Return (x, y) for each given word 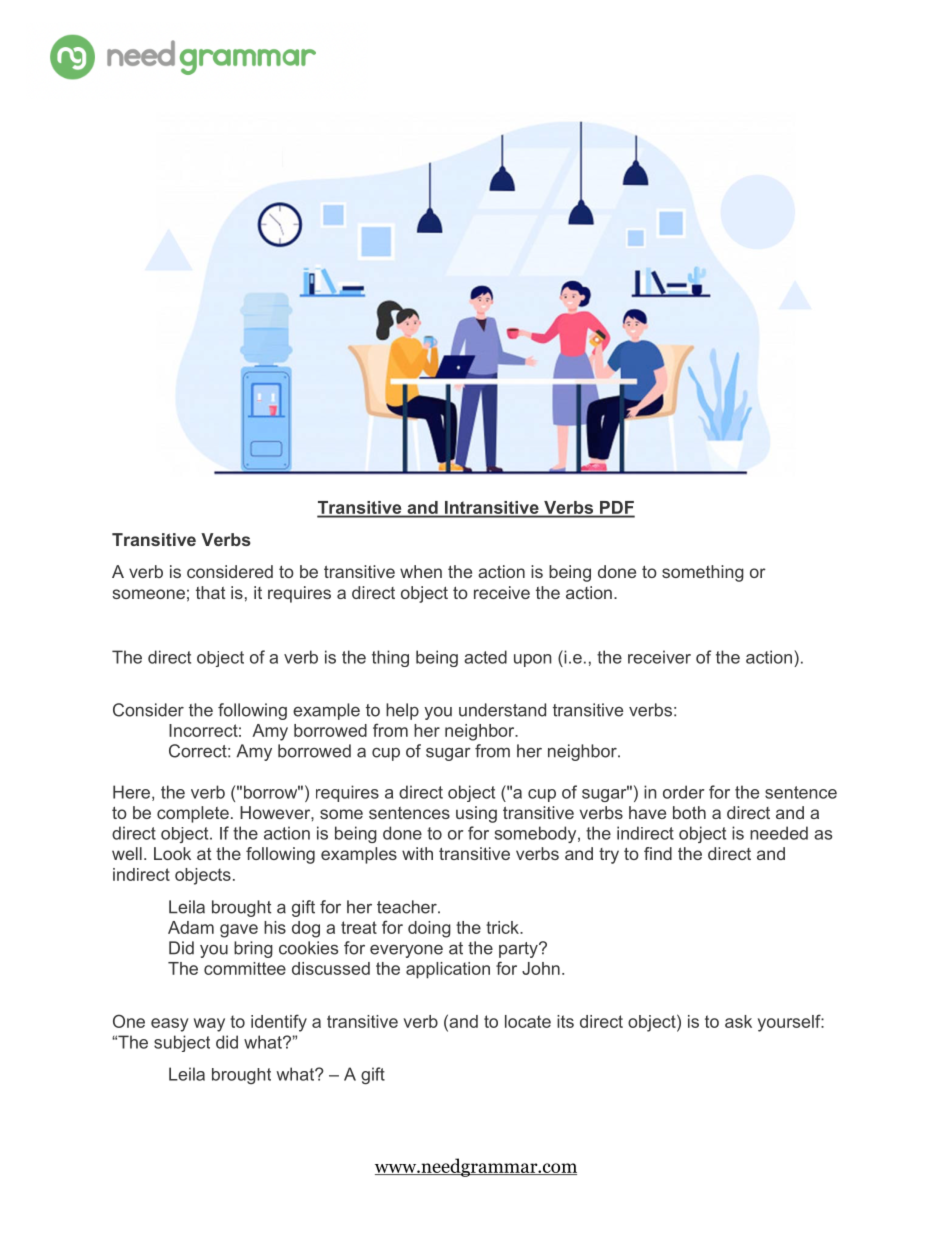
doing (429, 929)
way (209, 1025)
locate (528, 1021)
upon (532, 660)
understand (502, 710)
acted (485, 657)
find (658, 853)
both (689, 812)
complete (193, 814)
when (421, 571)
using (476, 814)
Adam (191, 927)
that (211, 592)
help (402, 711)
